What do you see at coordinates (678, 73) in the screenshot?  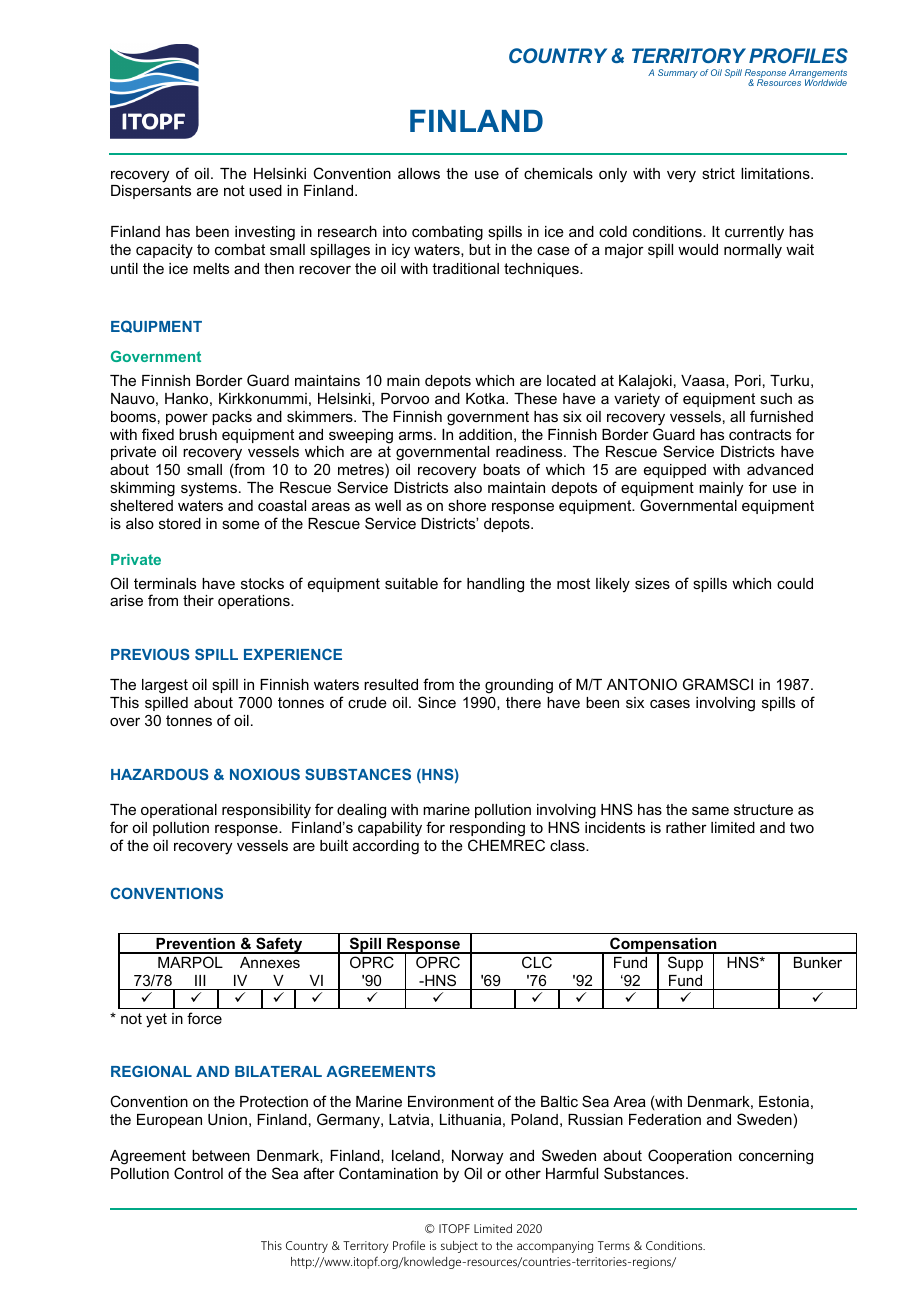 I see `Summary` at bounding box center [678, 73].
